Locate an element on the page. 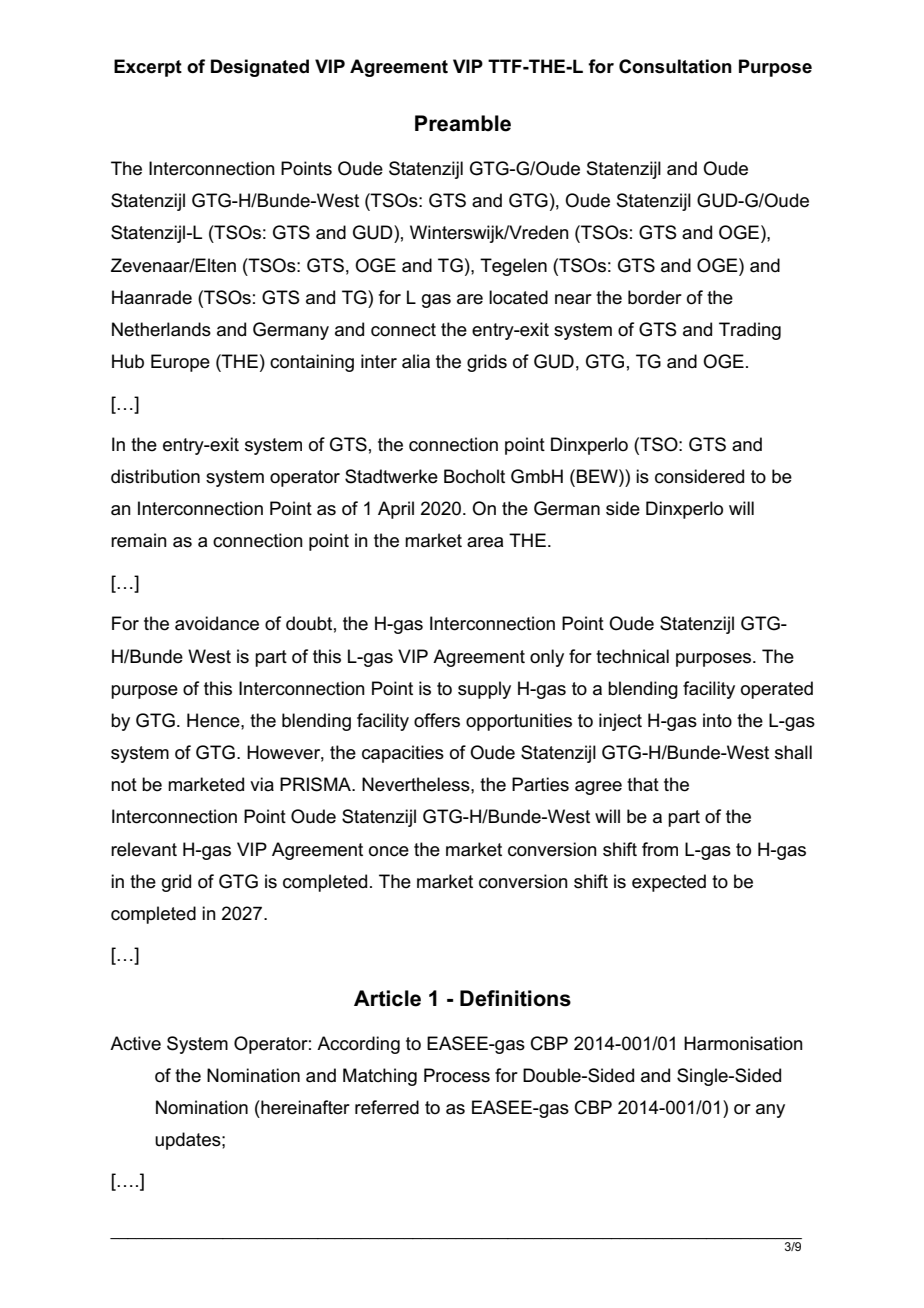 The width and height of the page is (924, 1308). relevant is located at coordinates (144, 849).
